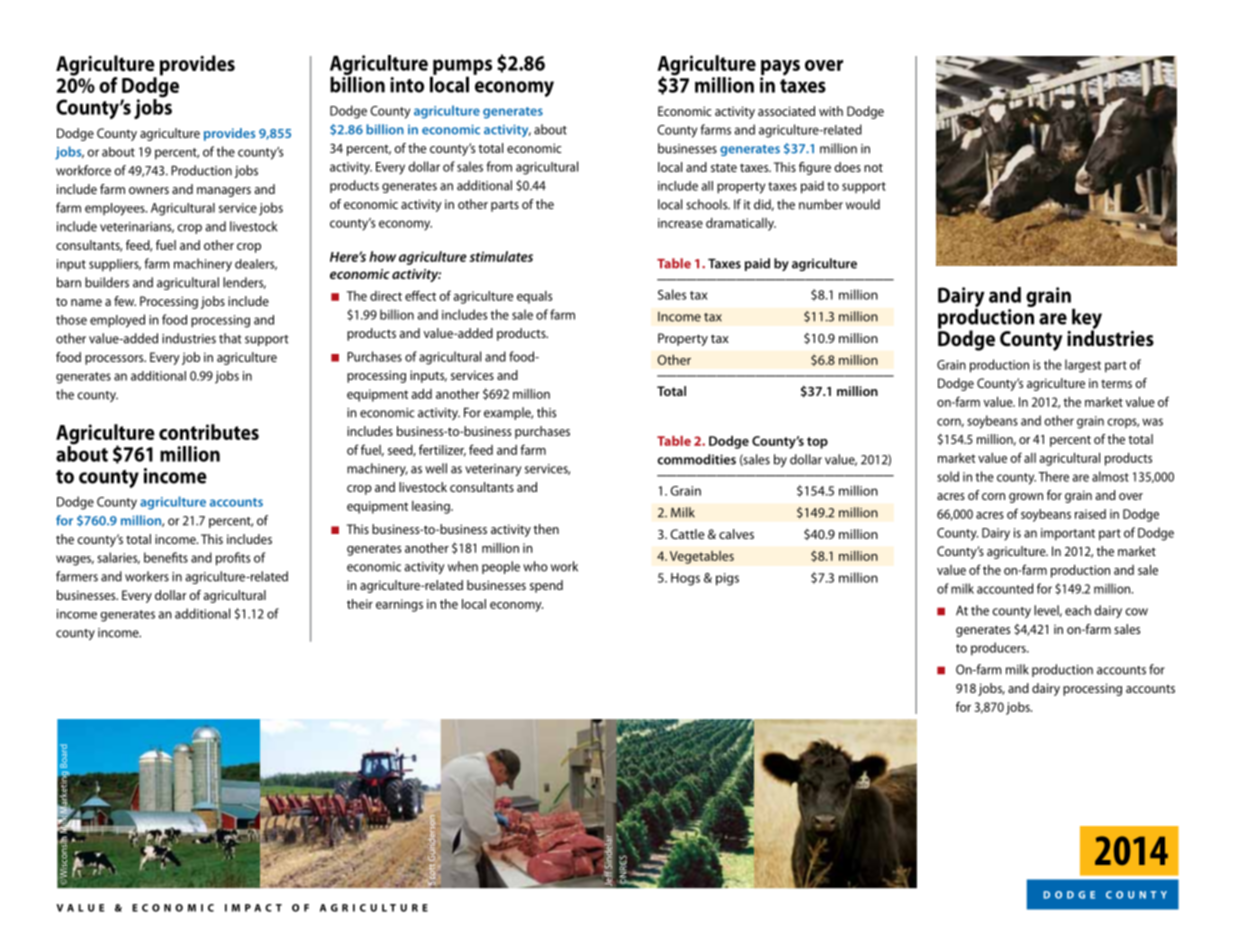 The width and height of the screenshot is (1233, 952). I want to click on equals, so click(534, 297).
